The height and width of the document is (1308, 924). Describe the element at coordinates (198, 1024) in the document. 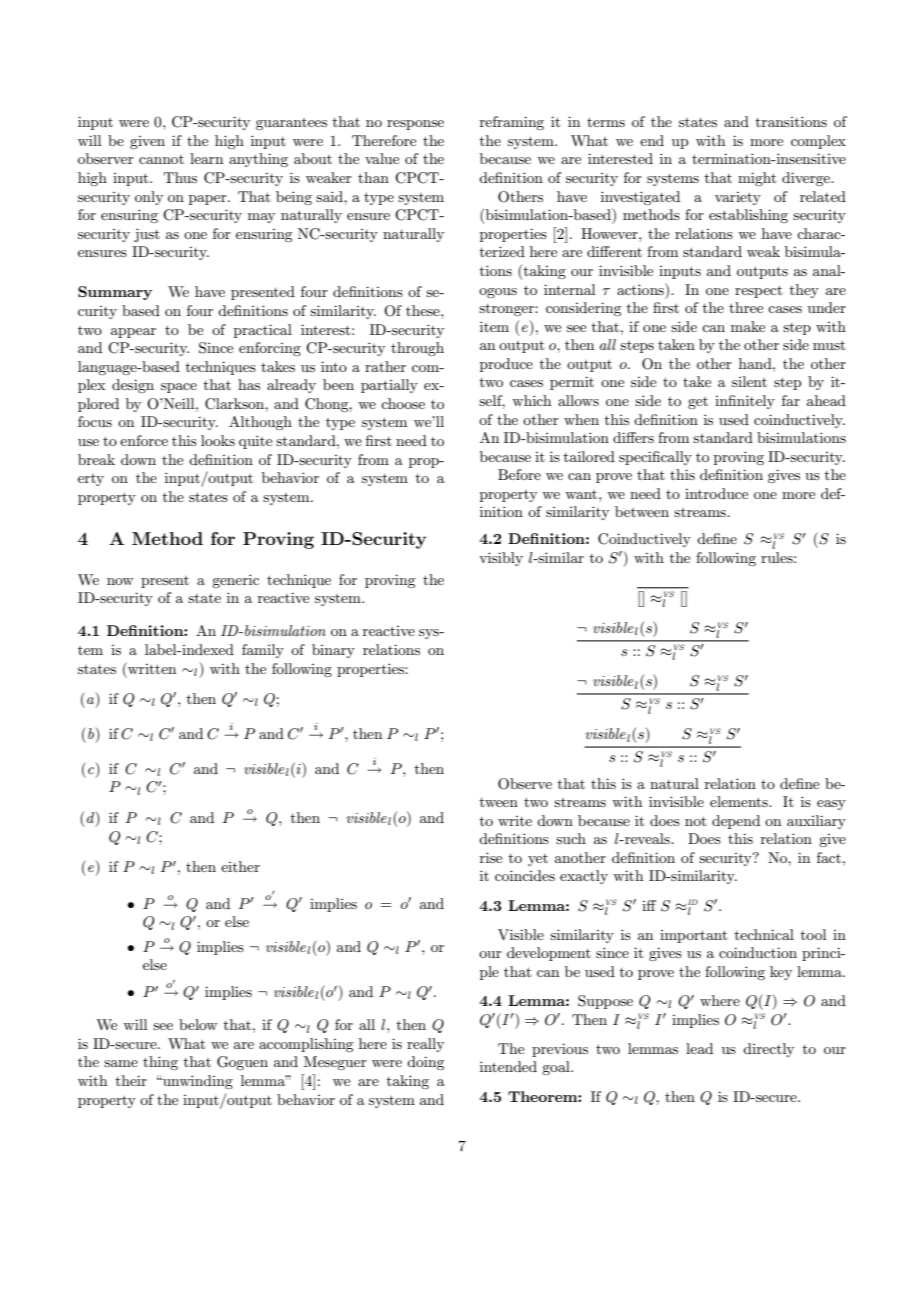

I see `below` at that location.
